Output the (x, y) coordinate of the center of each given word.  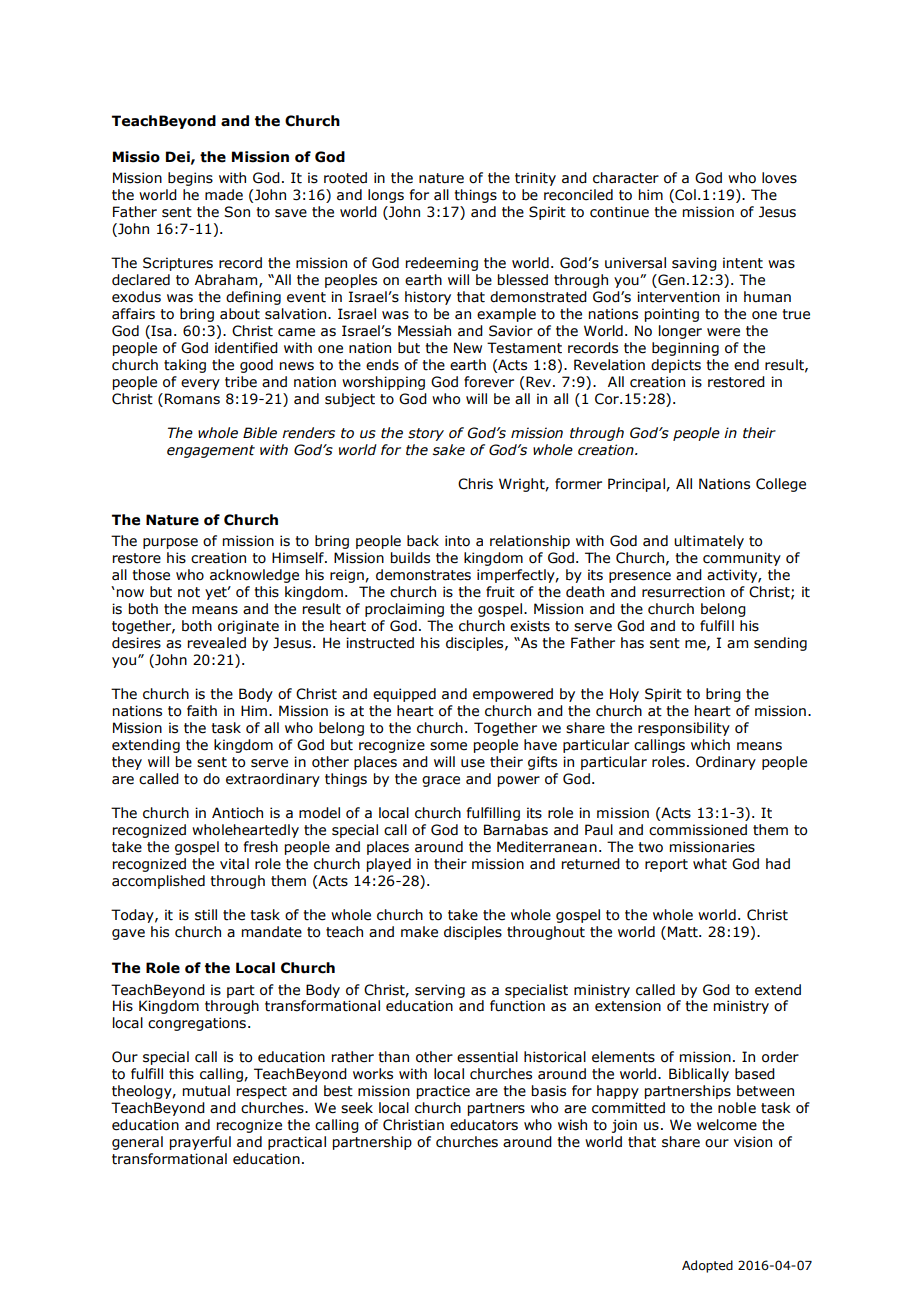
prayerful (200, 1143)
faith (202, 711)
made (224, 195)
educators (484, 1125)
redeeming (442, 264)
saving (694, 264)
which (710, 745)
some (448, 746)
